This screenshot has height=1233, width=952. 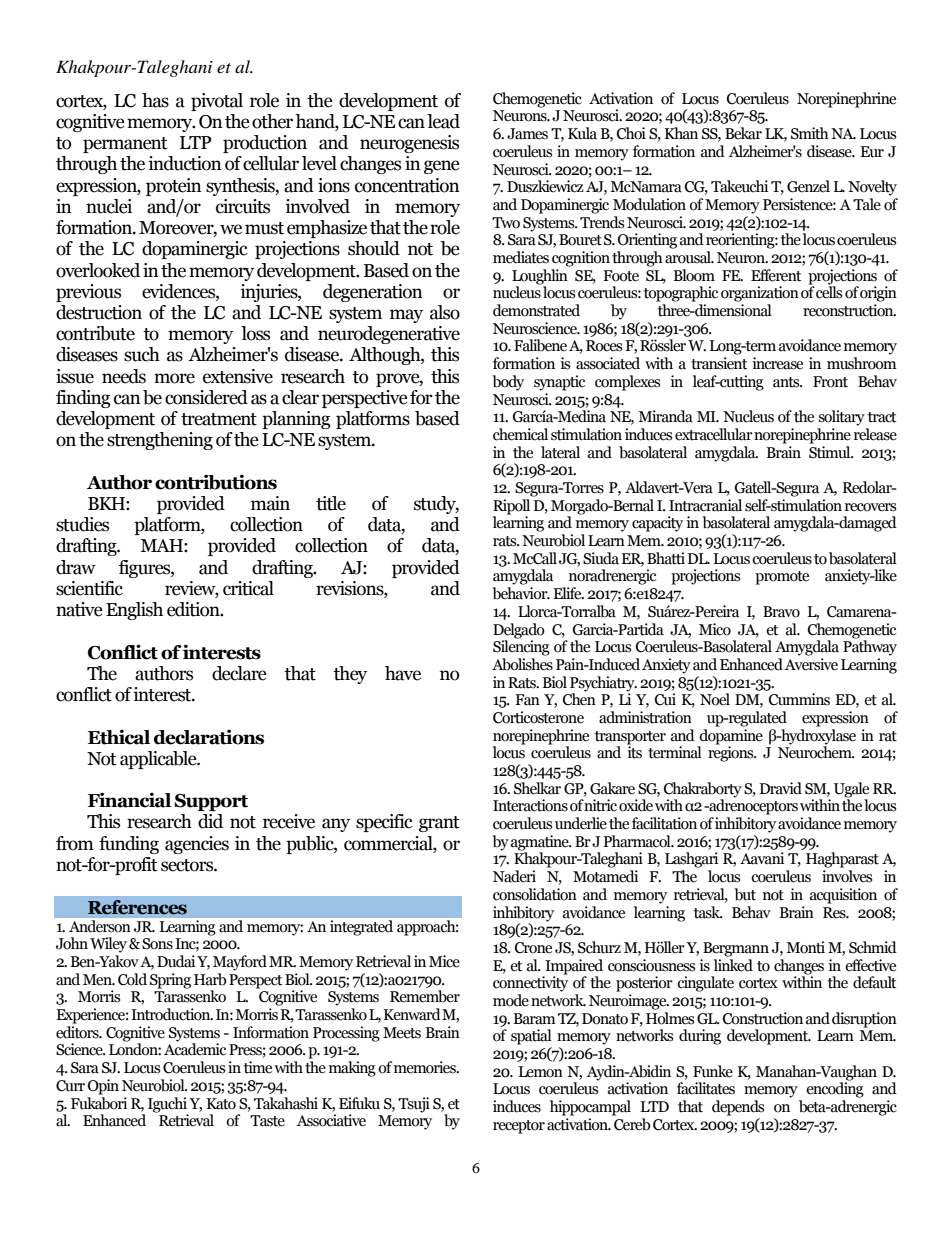 I want to click on also, so click(x=445, y=312).
